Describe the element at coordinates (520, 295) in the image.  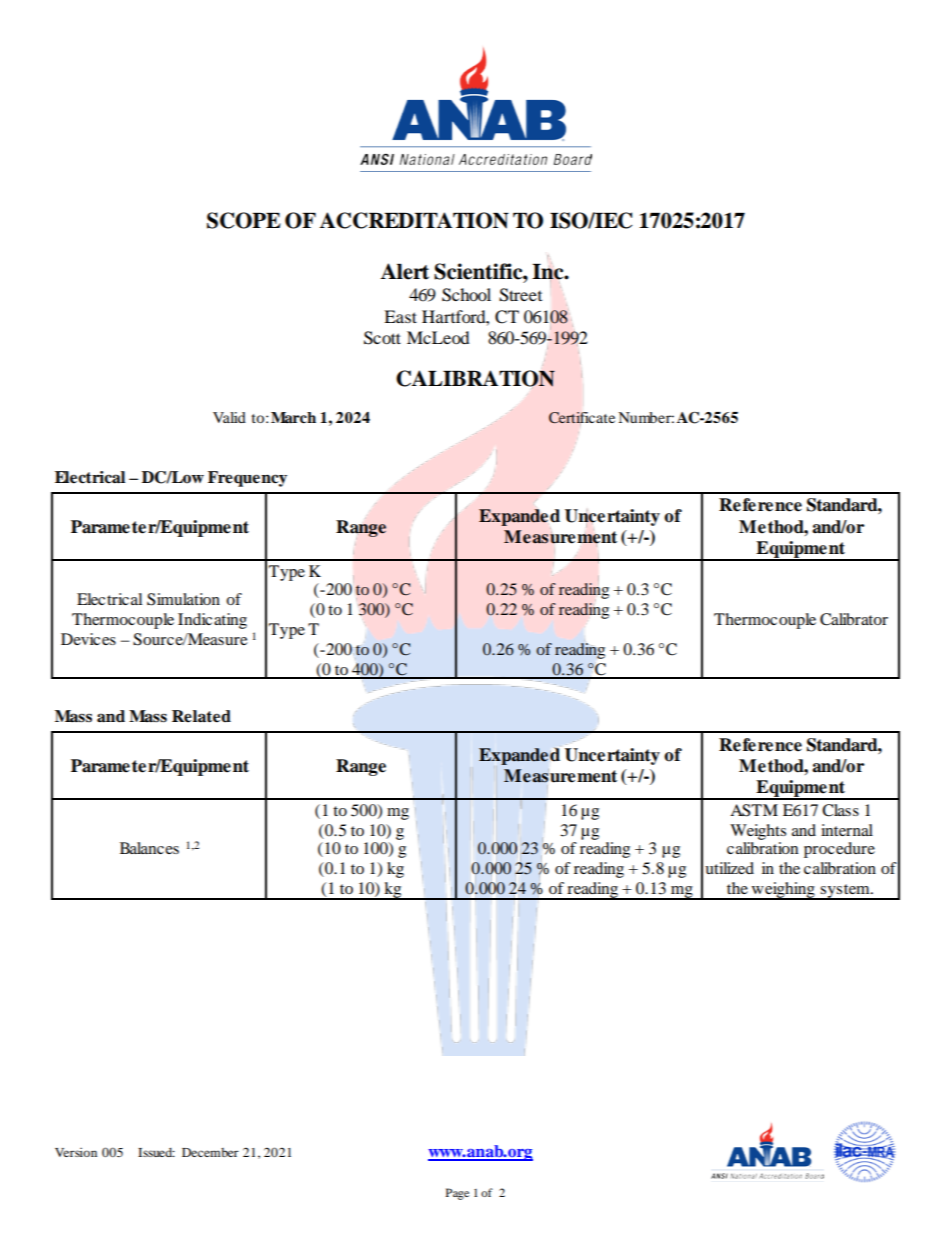
I see `Street` at that location.
